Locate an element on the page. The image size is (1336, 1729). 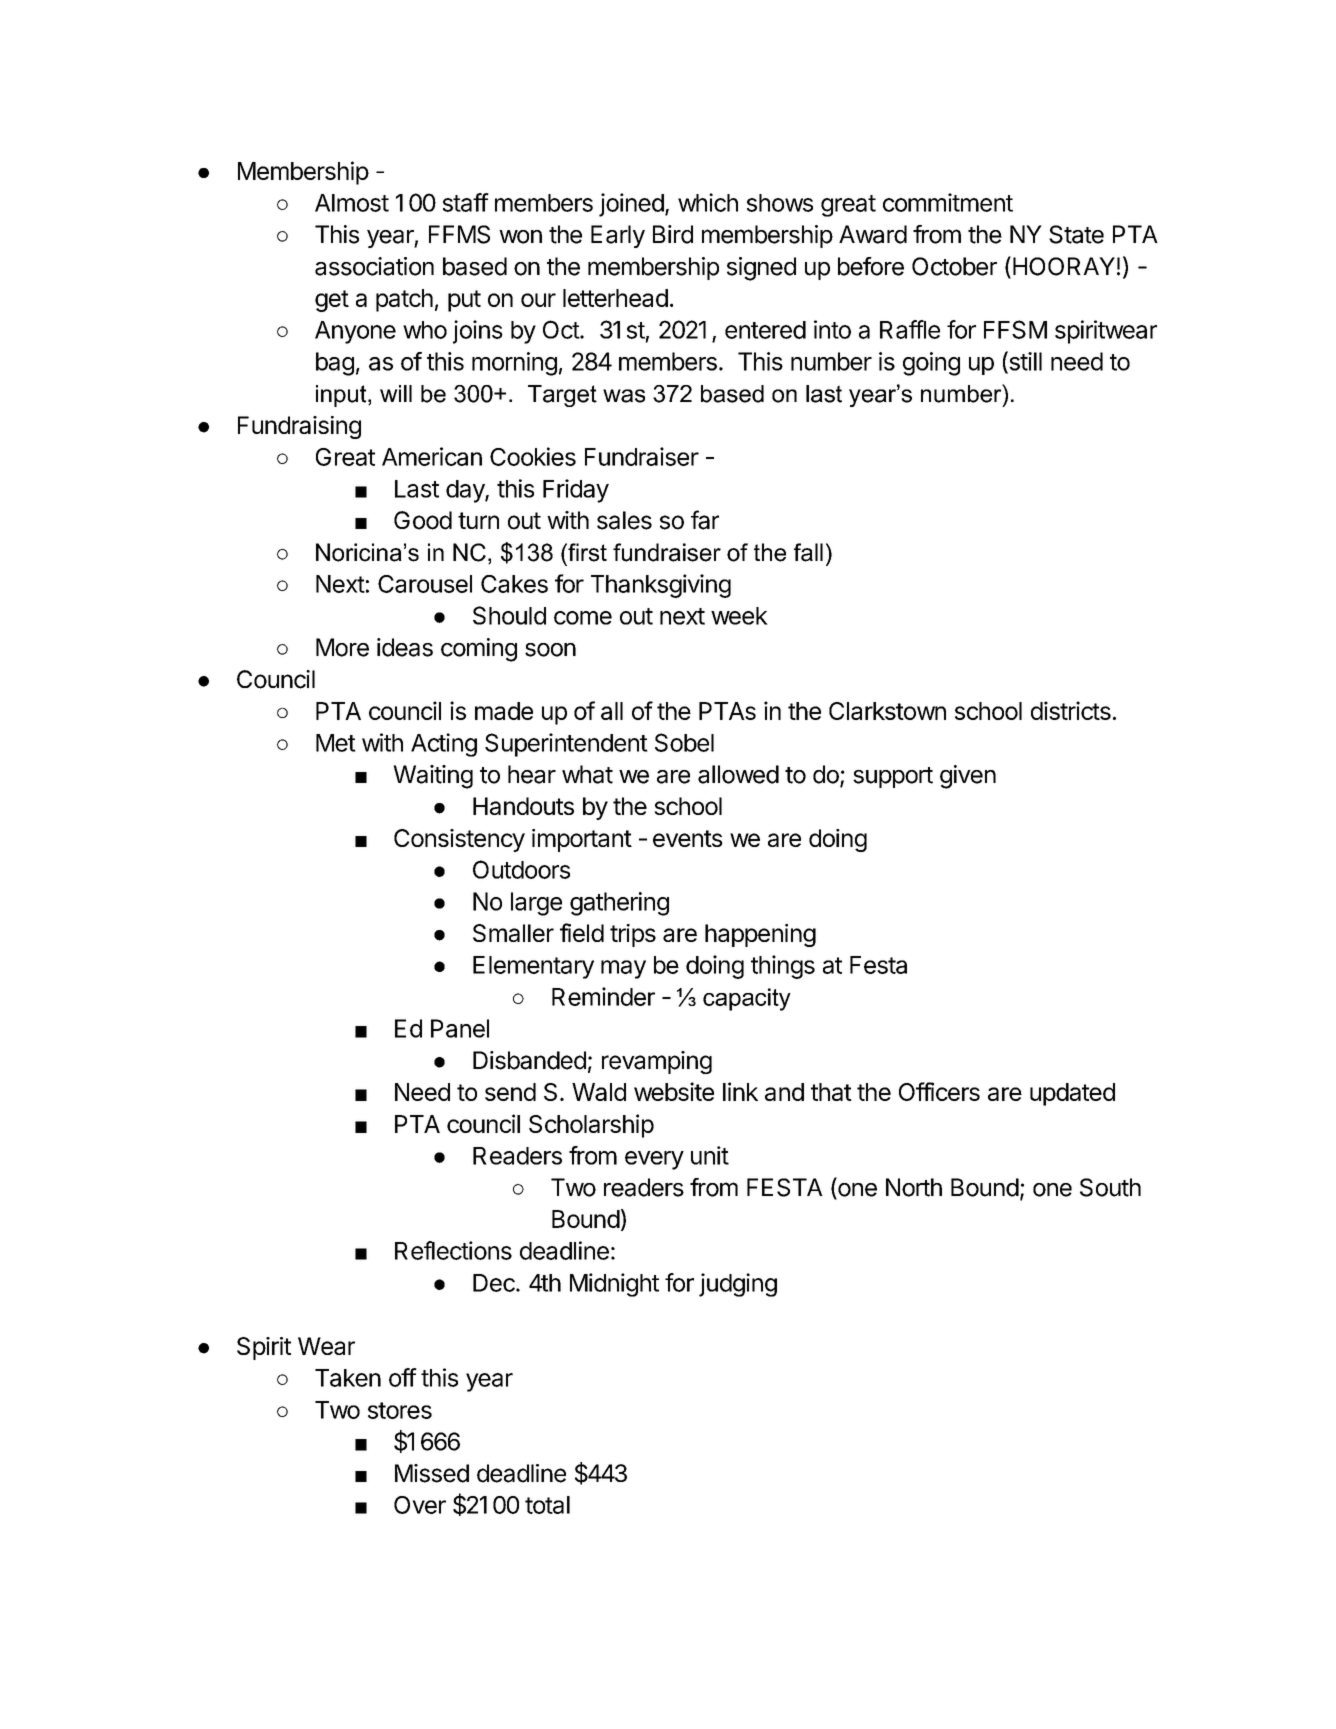
total is located at coordinates (547, 1505).
